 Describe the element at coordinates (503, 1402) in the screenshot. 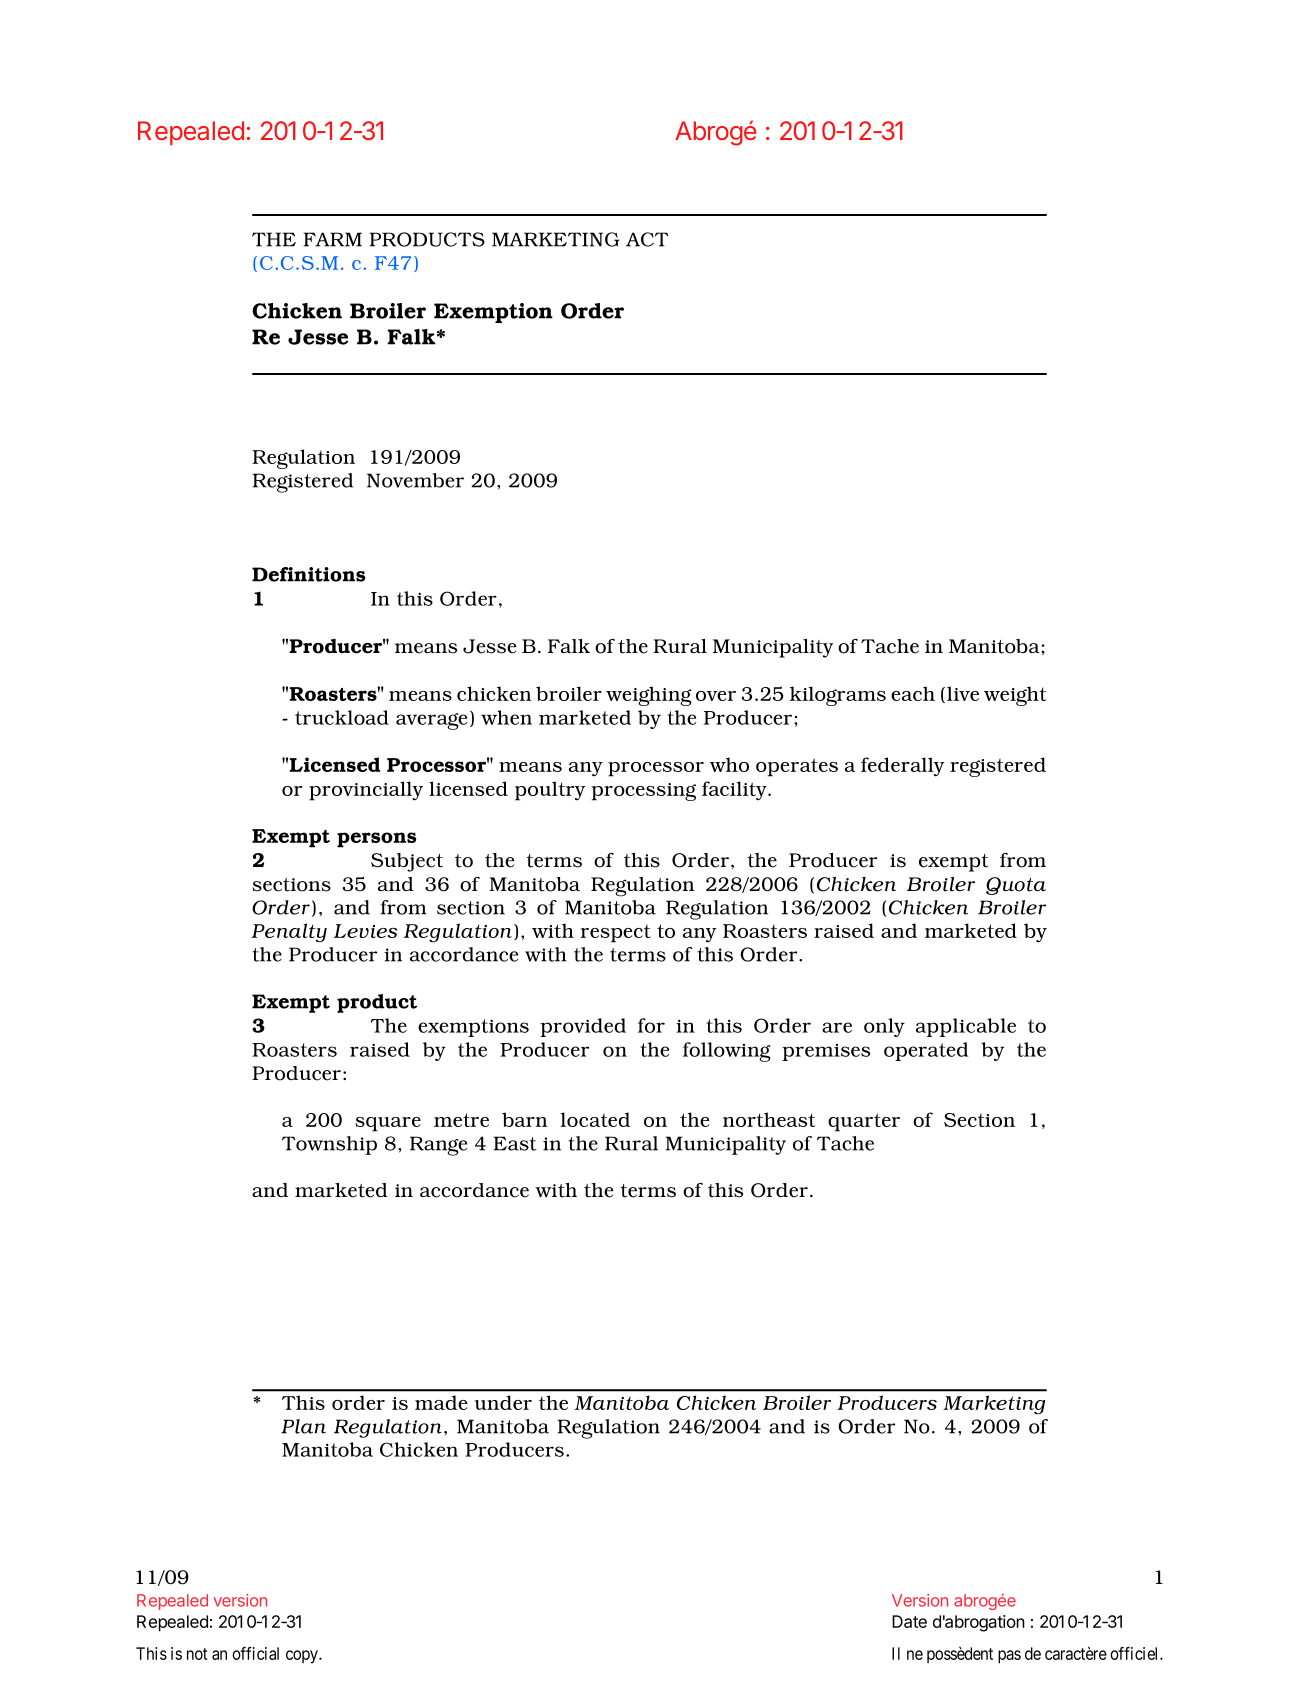

I see `under` at that location.
